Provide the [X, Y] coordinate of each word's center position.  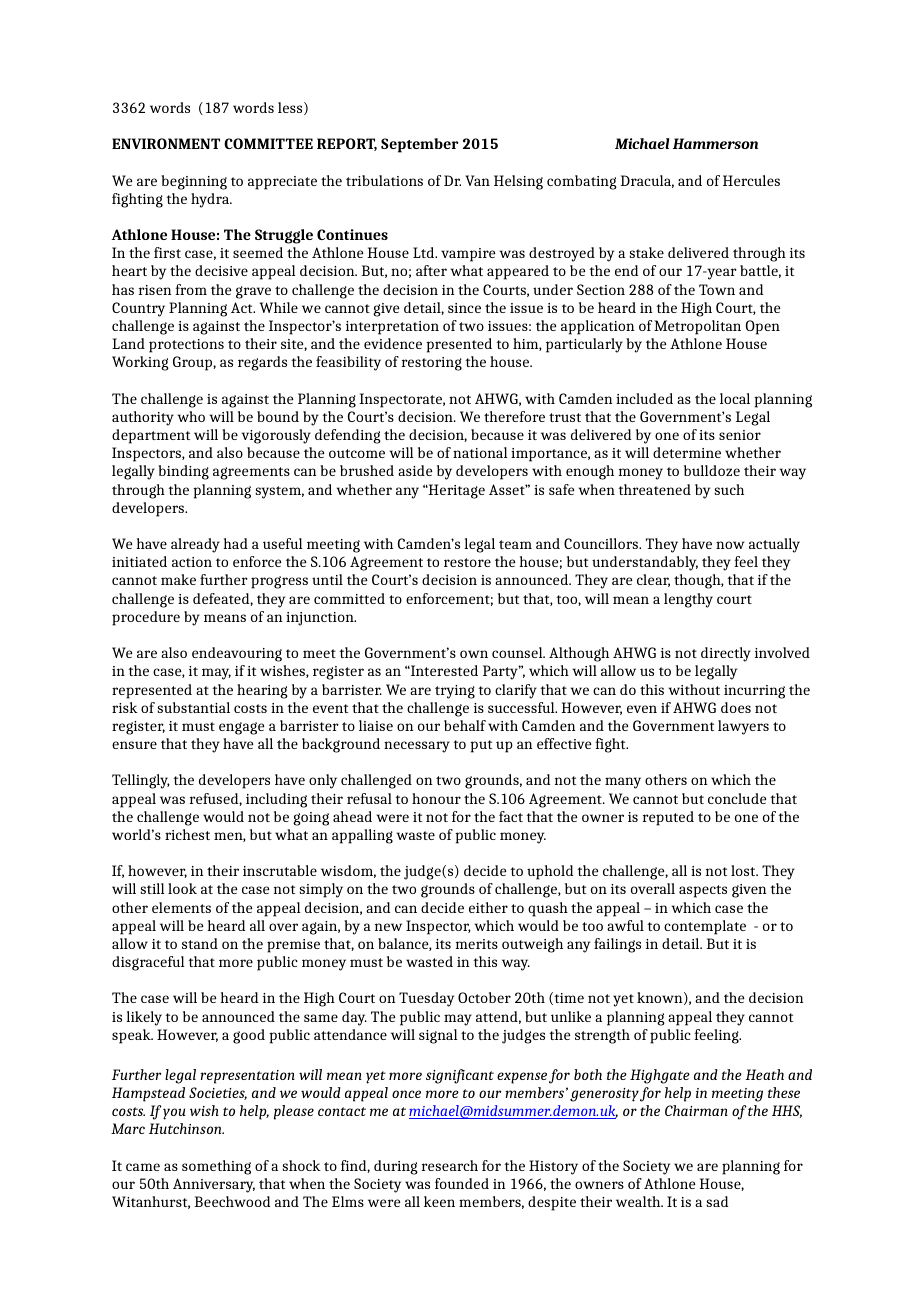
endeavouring [237, 654]
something [216, 1167]
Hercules [751, 180]
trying [455, 692]
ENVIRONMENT [166, 143]
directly [726, 654]
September [419, 145]
